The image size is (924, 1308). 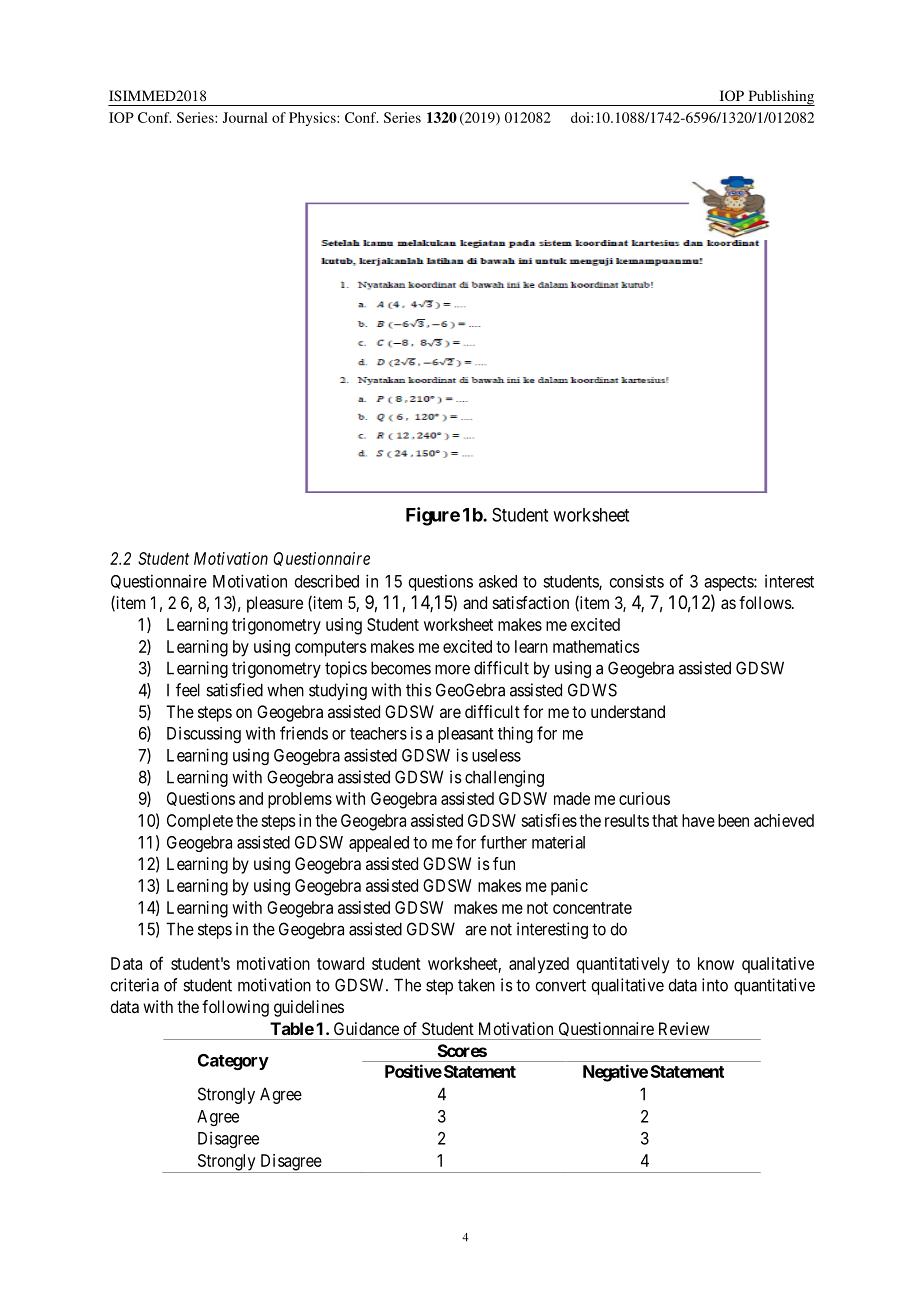 I want to click on asked, so click(x=498, y=581).
